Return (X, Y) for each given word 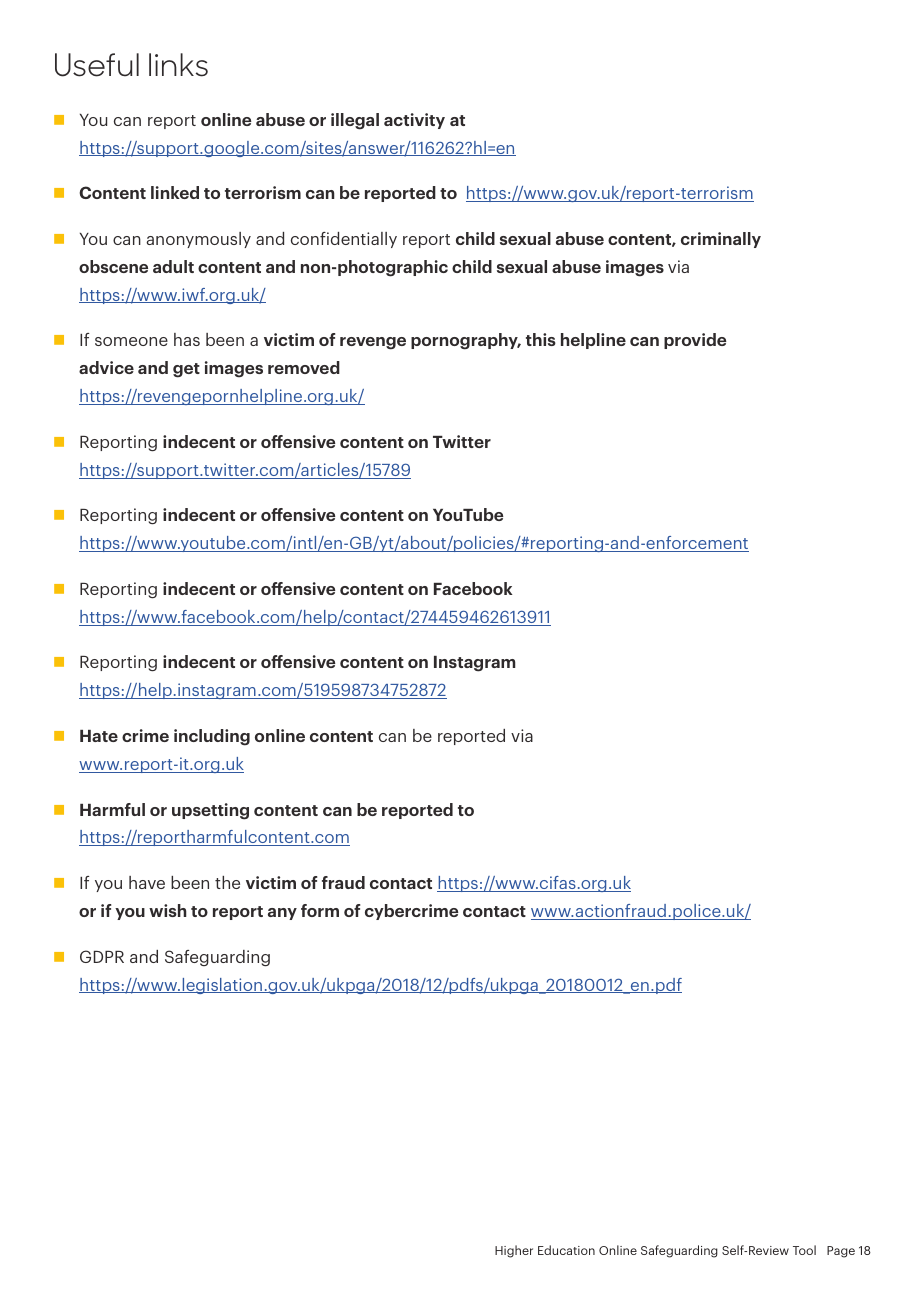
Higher (514, 1251)
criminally (721, 240)
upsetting (210, 811)
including (212, 737)
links (178, 65)
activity (414, 121)
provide (695, 341)
